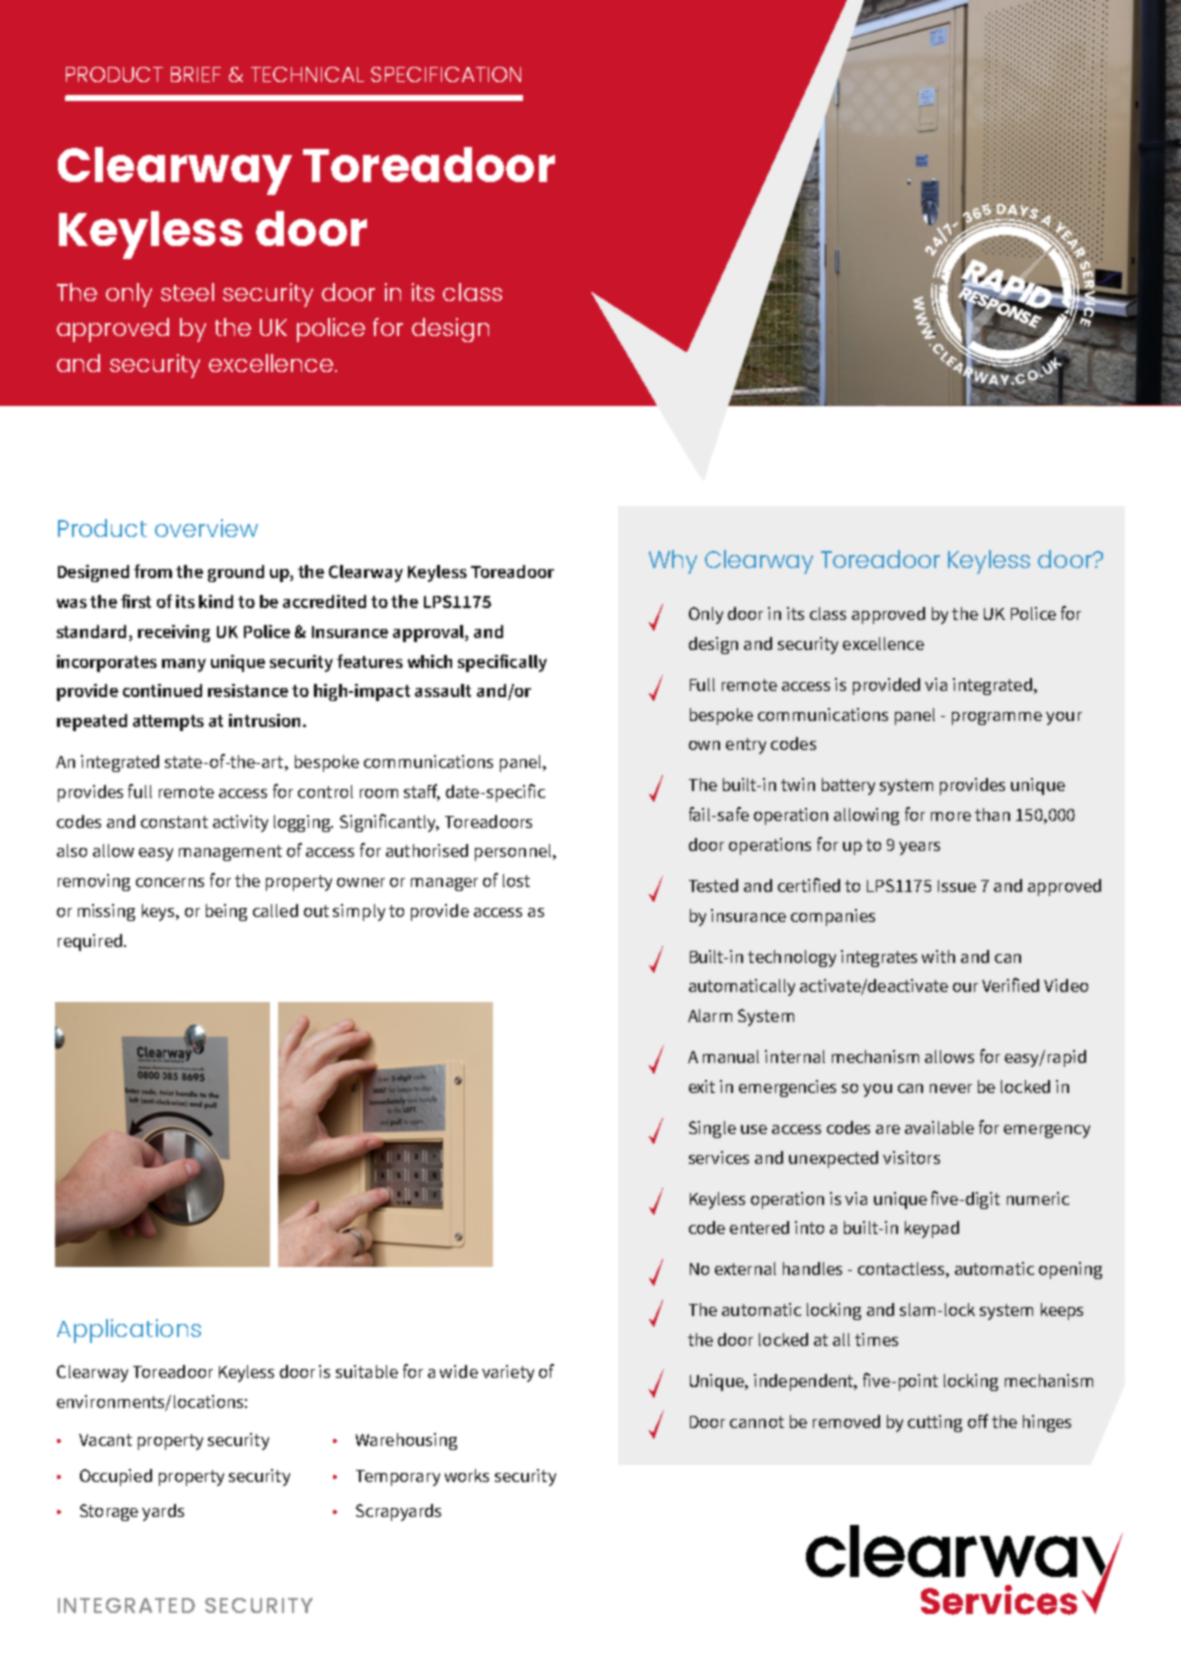 This image has width=1181, height=1670. I want to click on Why, so click(673, 562).
